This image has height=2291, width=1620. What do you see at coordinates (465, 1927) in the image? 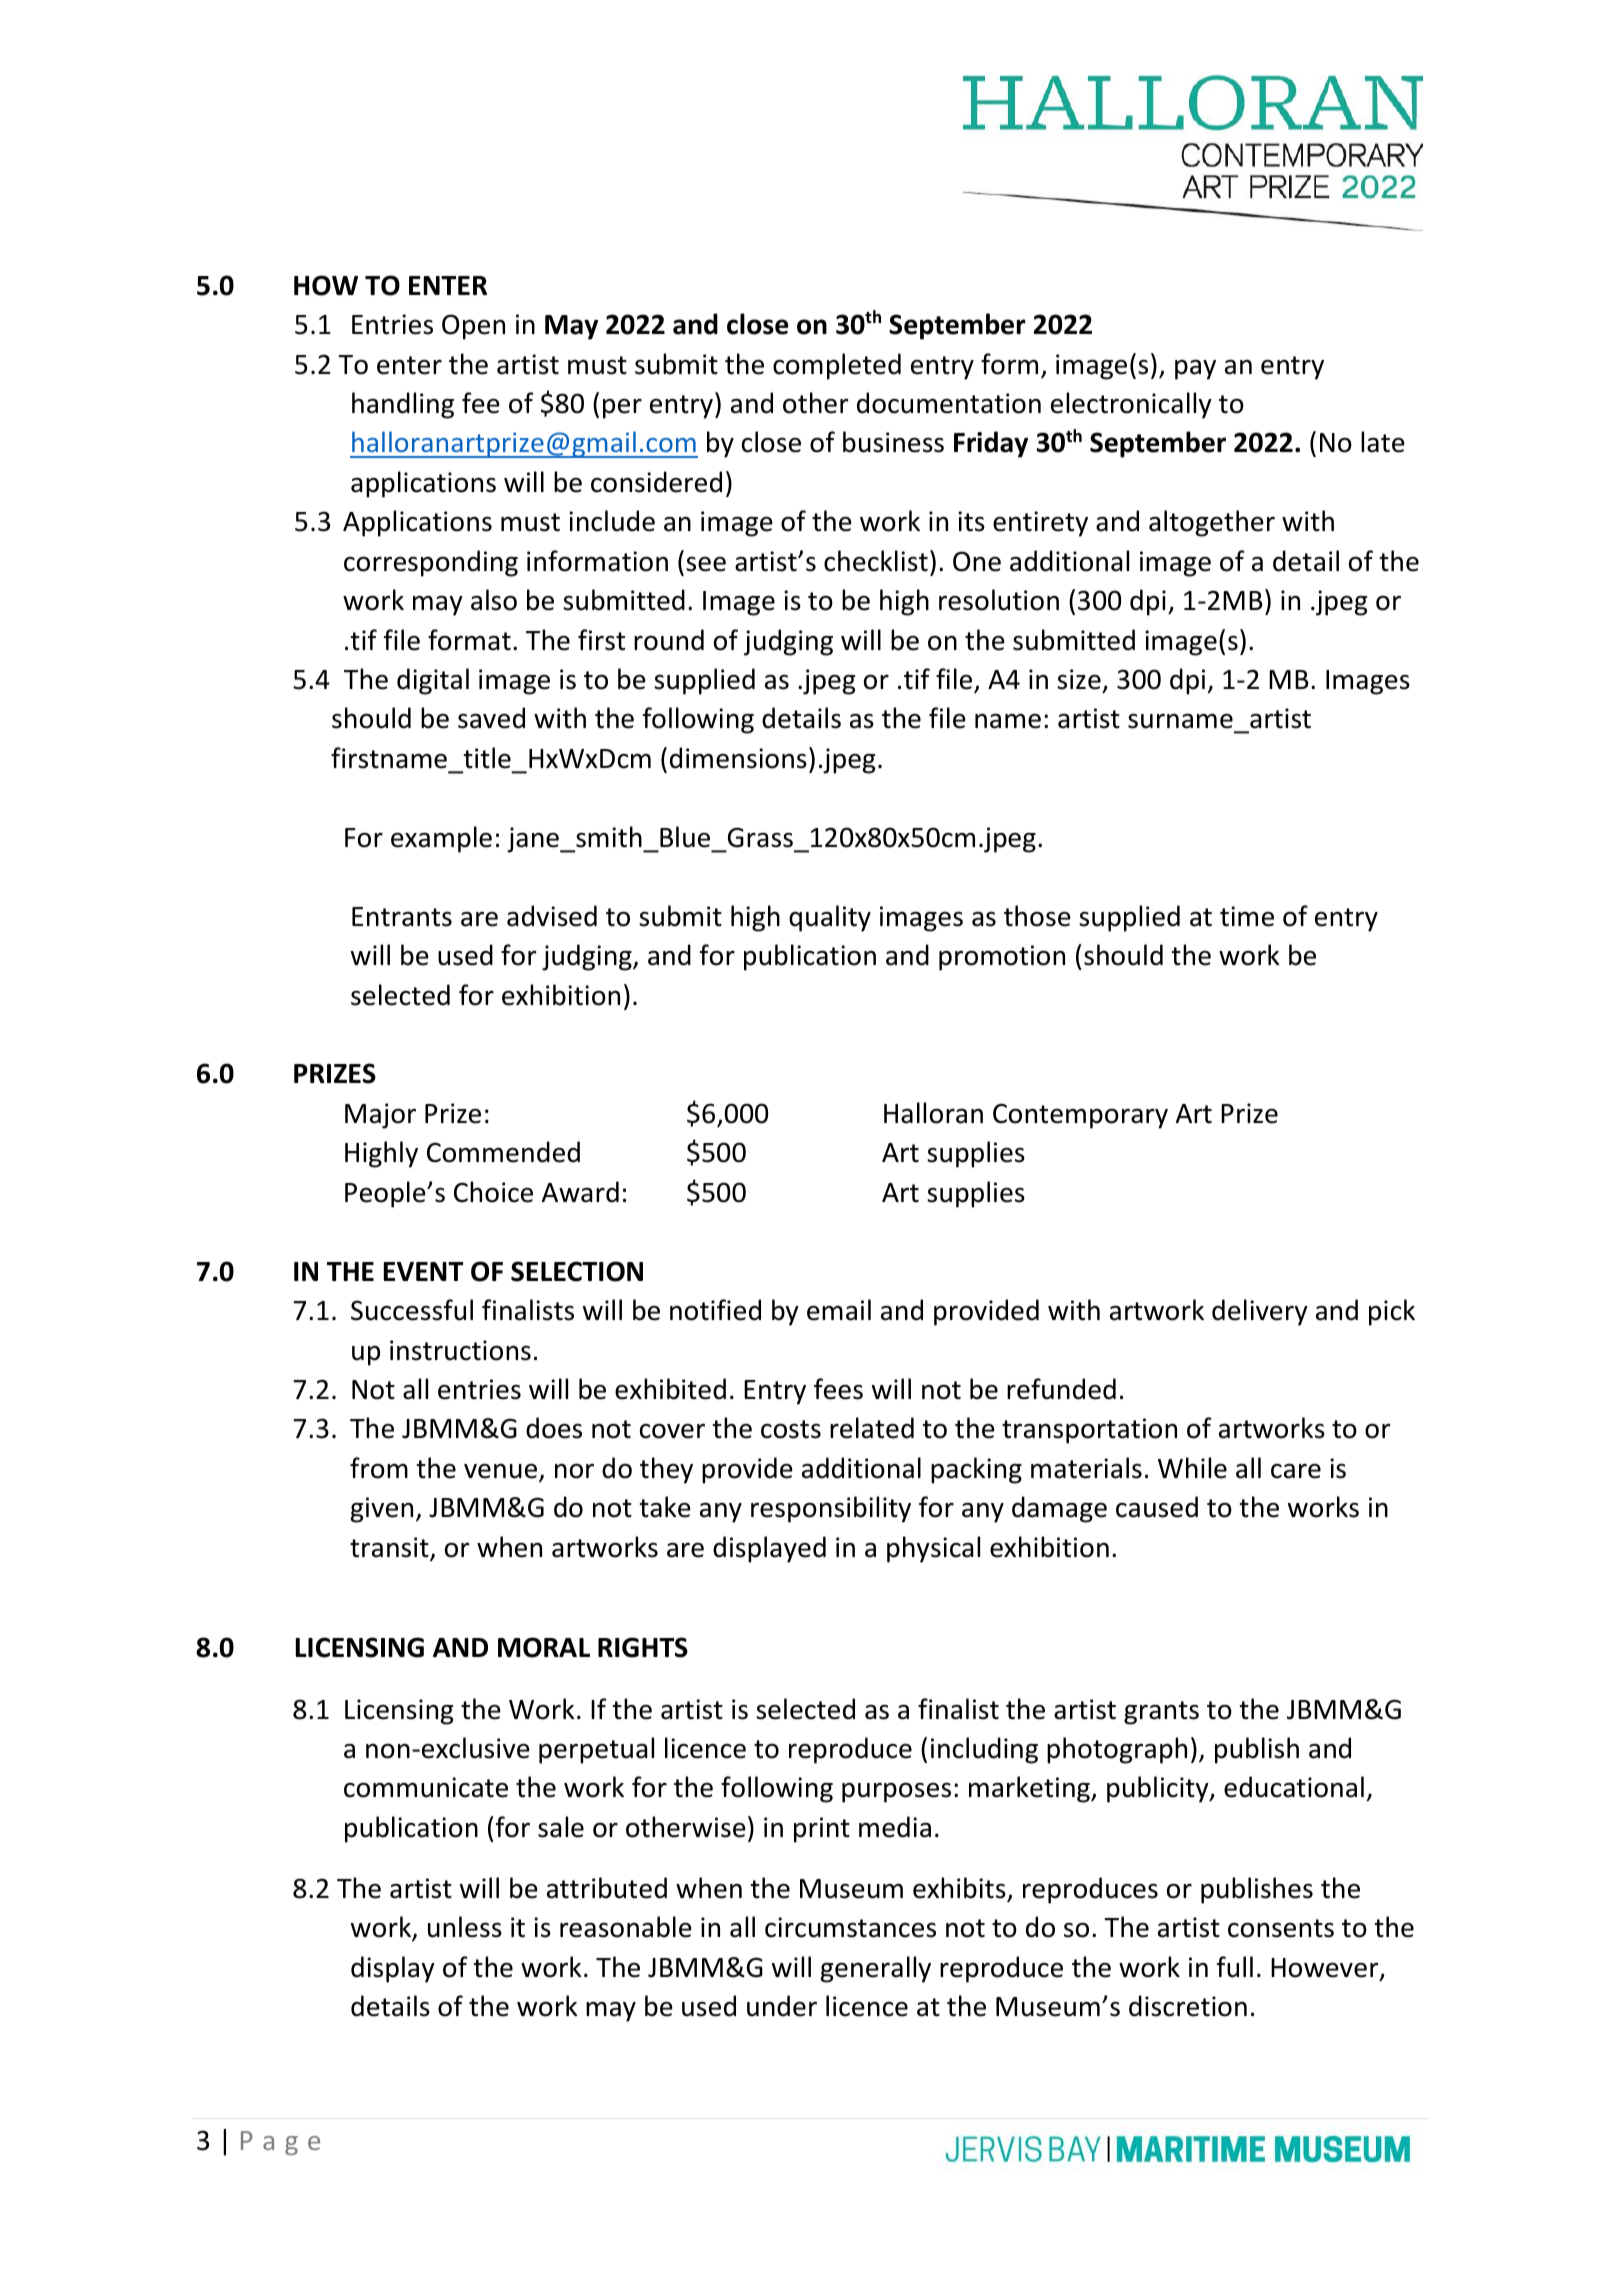
I see `unless` at bounding box center [465, 1927].
